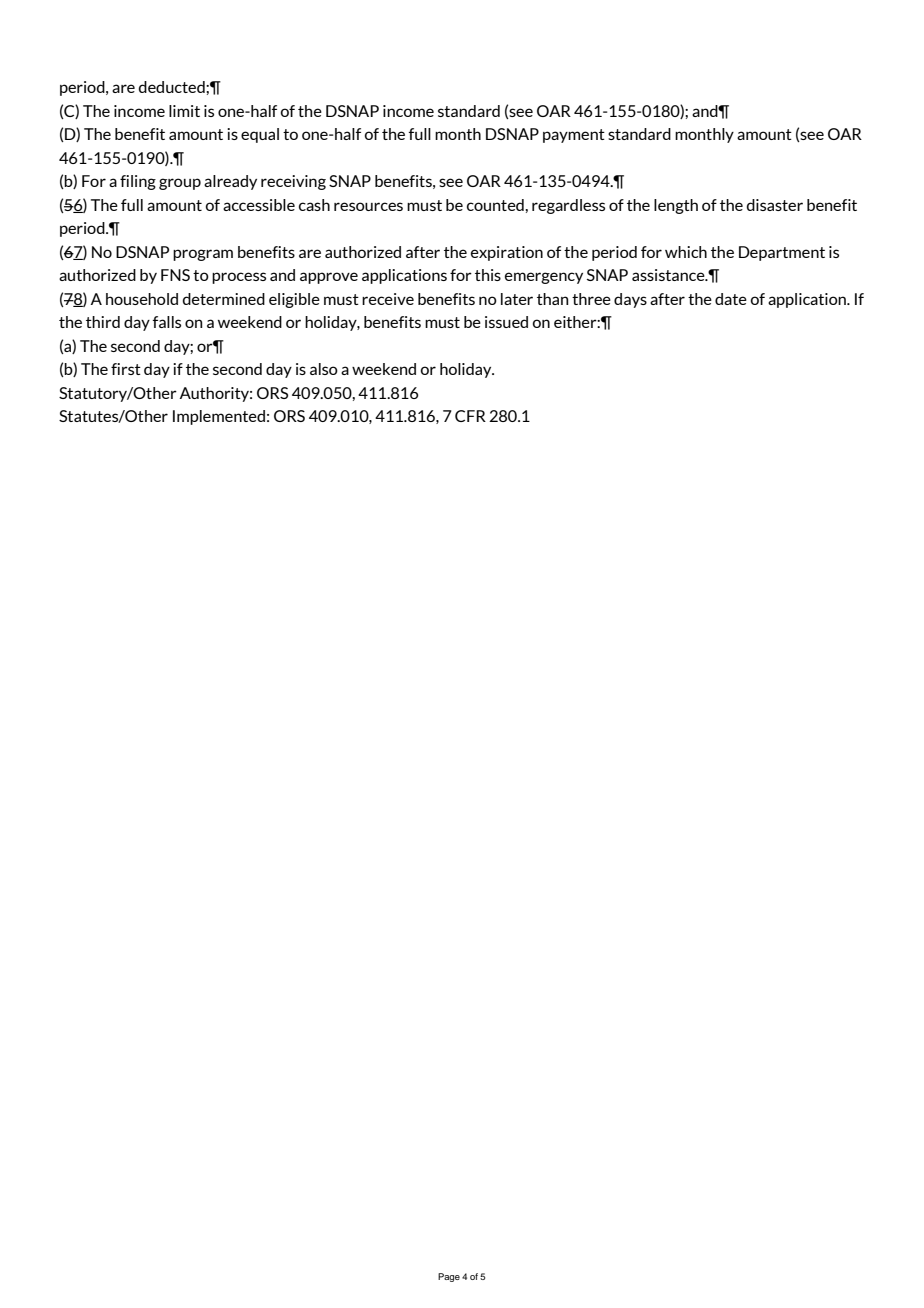 The width and height of the screenshot is (924, 1308). I want to click on length, so click(676, 206).
